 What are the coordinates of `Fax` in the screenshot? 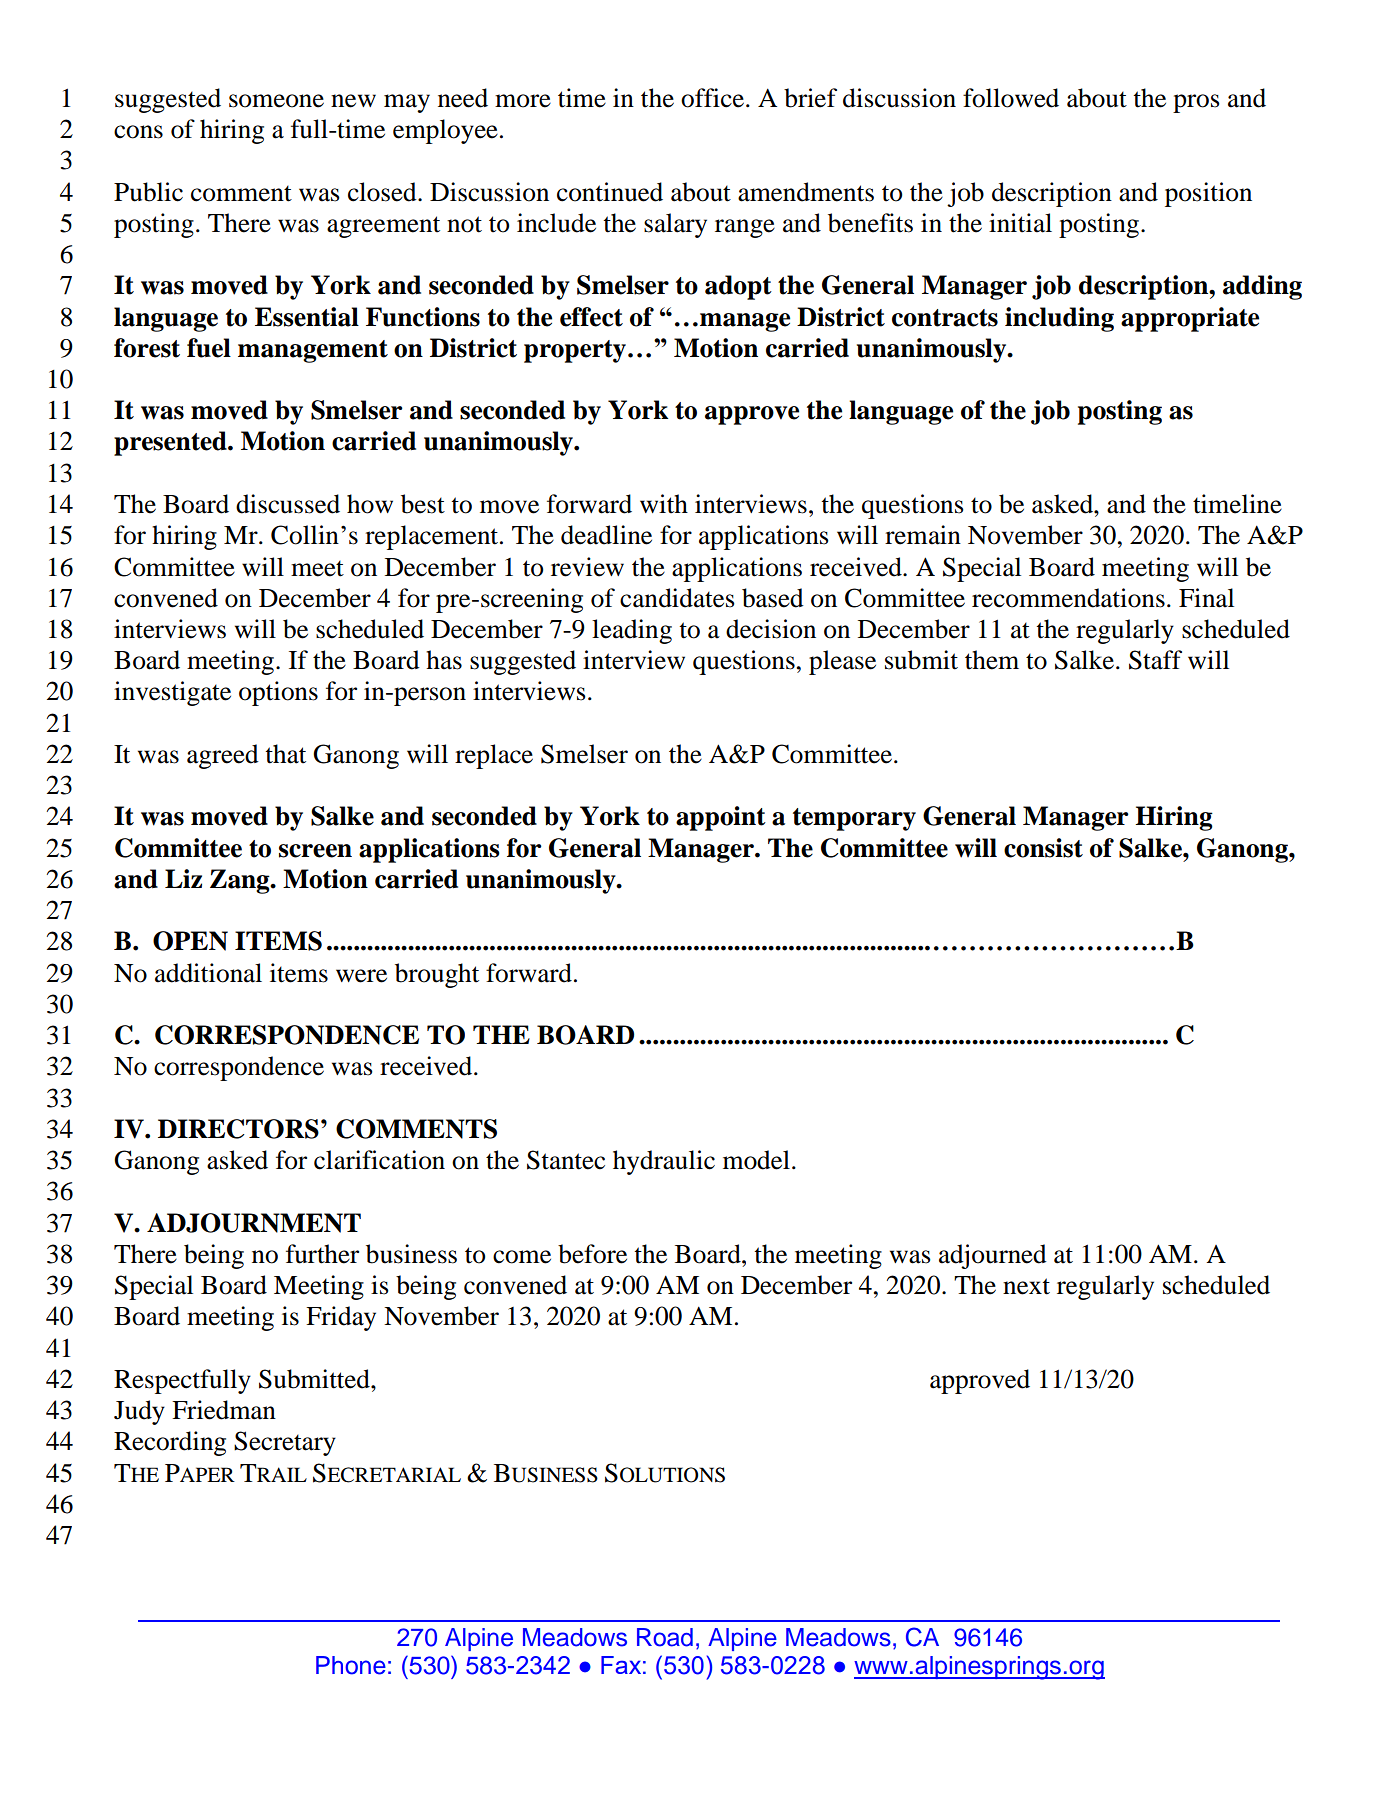 It's located at (621, 1665).
